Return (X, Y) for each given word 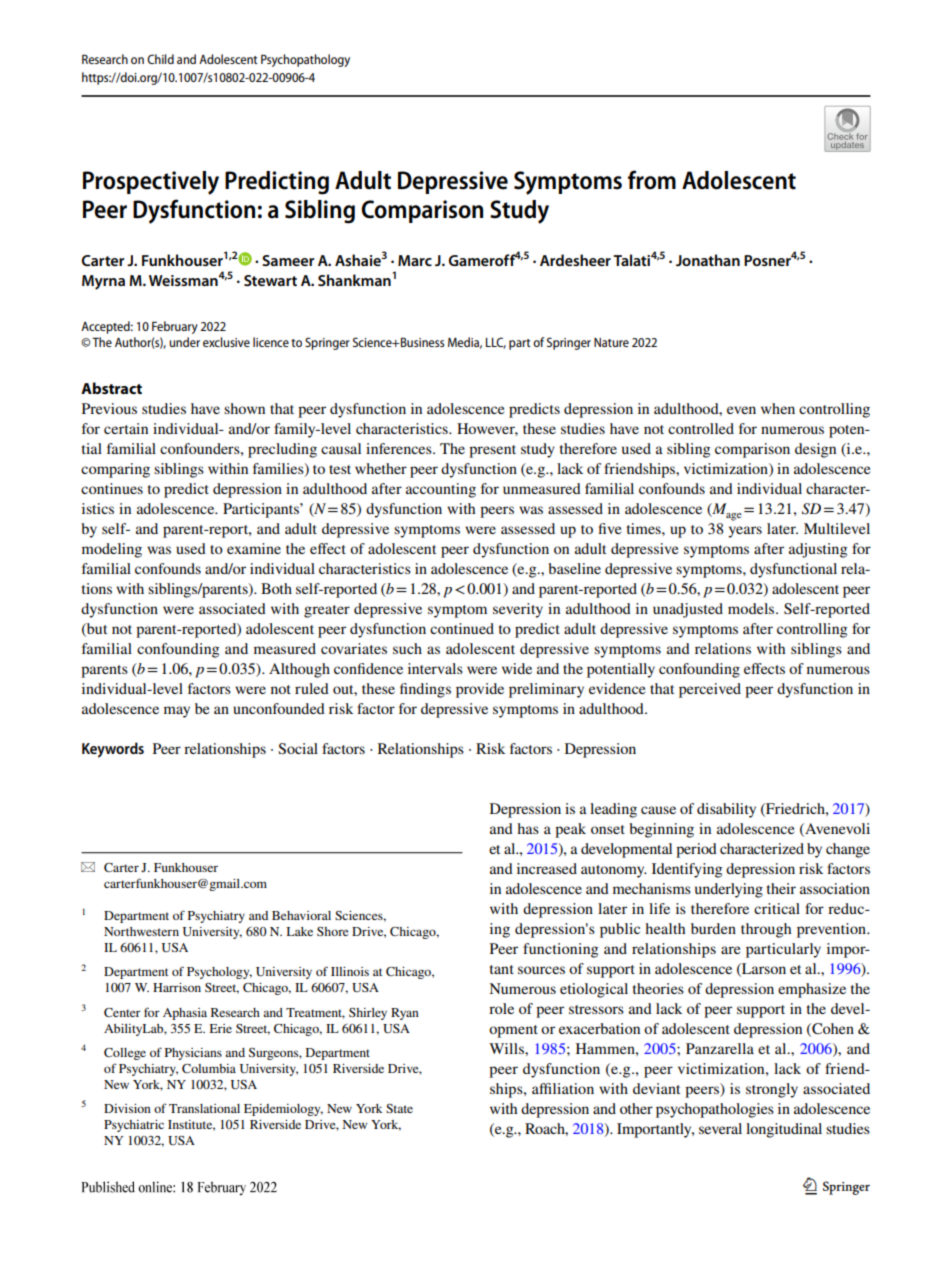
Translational (204, 1108)
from (652, 180)
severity (518, 610)
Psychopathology (305, 60)
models (752, 608)
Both (276, 588)
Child (160, 59)
